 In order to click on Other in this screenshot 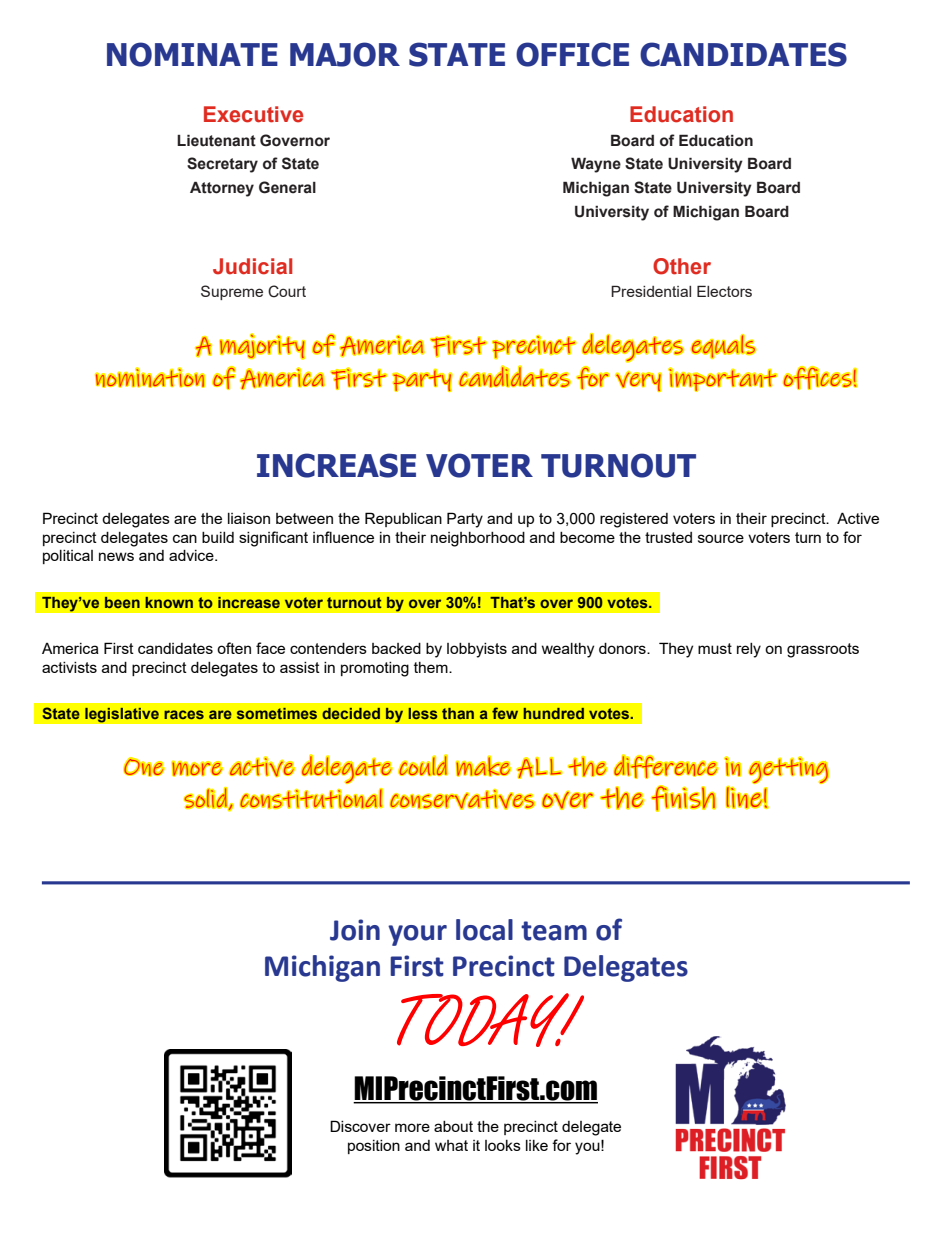, I will do `click(682, 266)`.
